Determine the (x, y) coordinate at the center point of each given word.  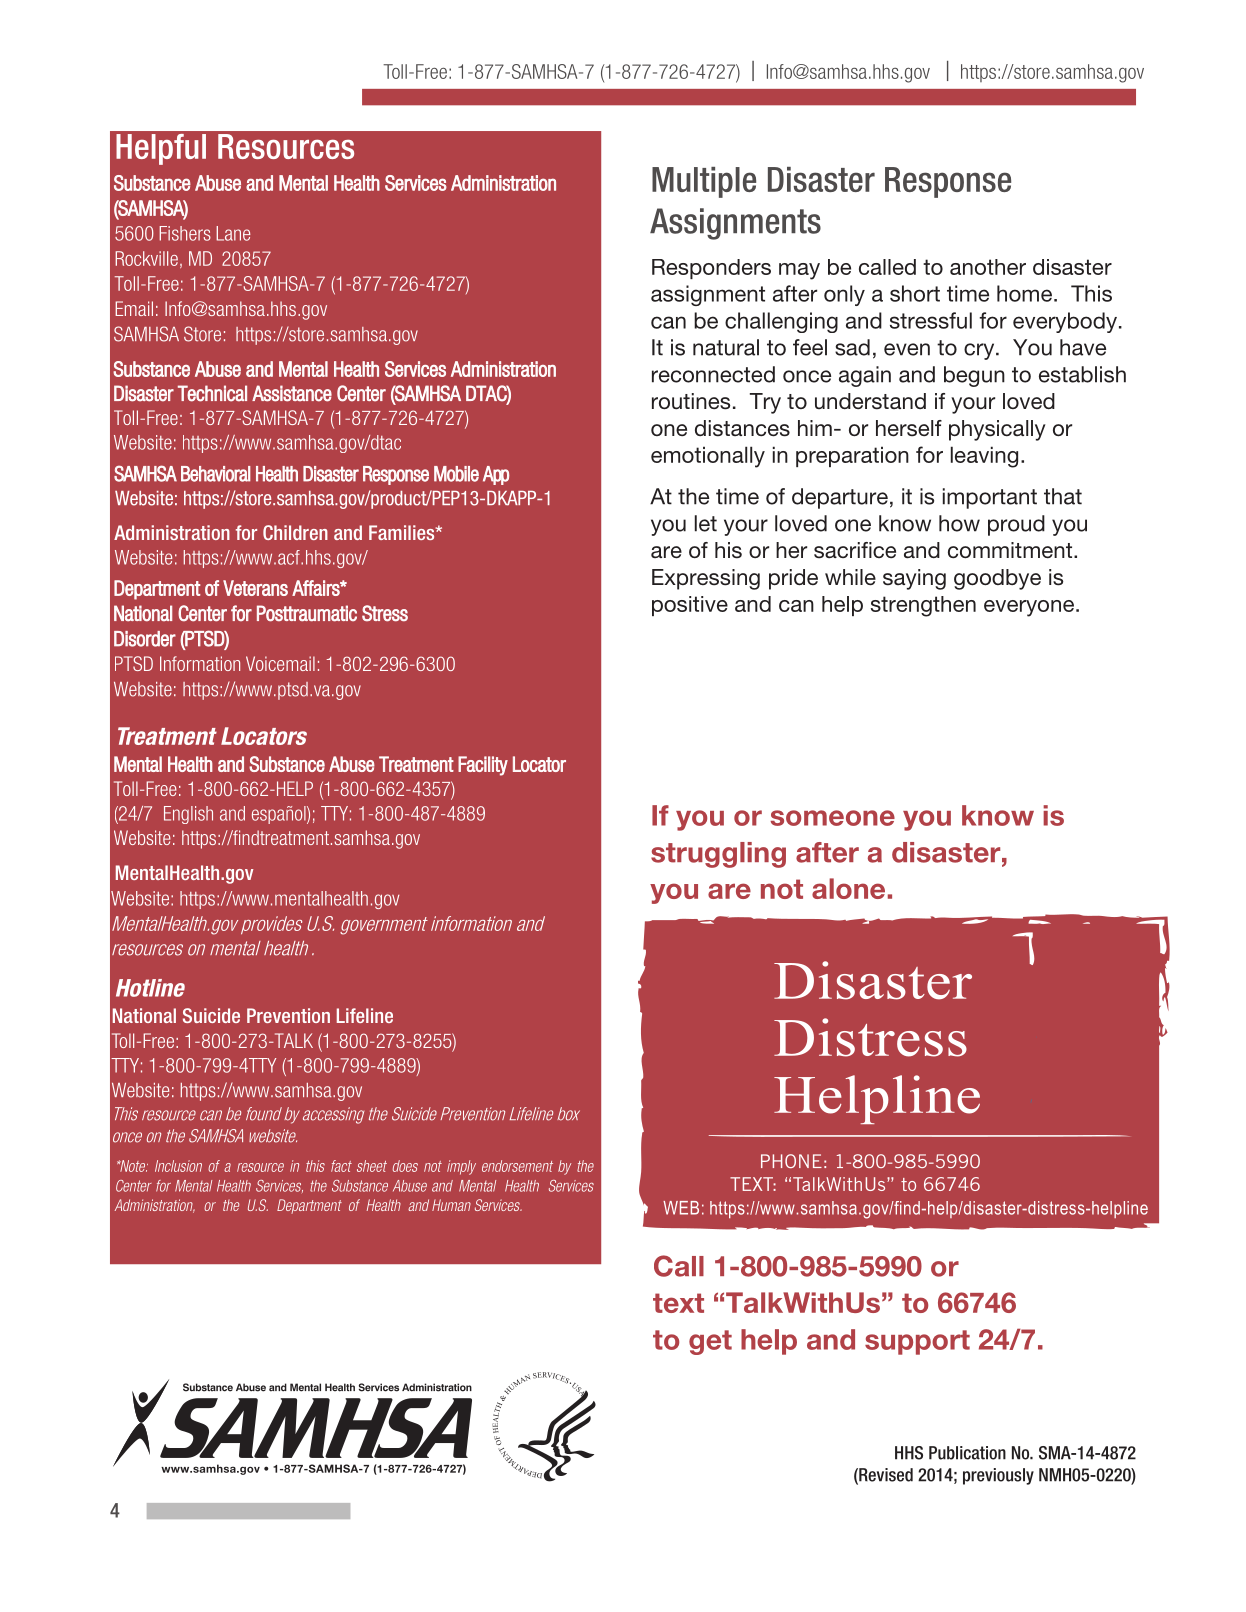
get (710, 1342)
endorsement (517, 1166)
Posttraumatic (307, 613)
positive (690, 606)
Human (451, 1205)
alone (848, 888)
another (988, 267)
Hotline (150, 988)
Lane (233, 233)
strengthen (923, 606)
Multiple (704, 182)
